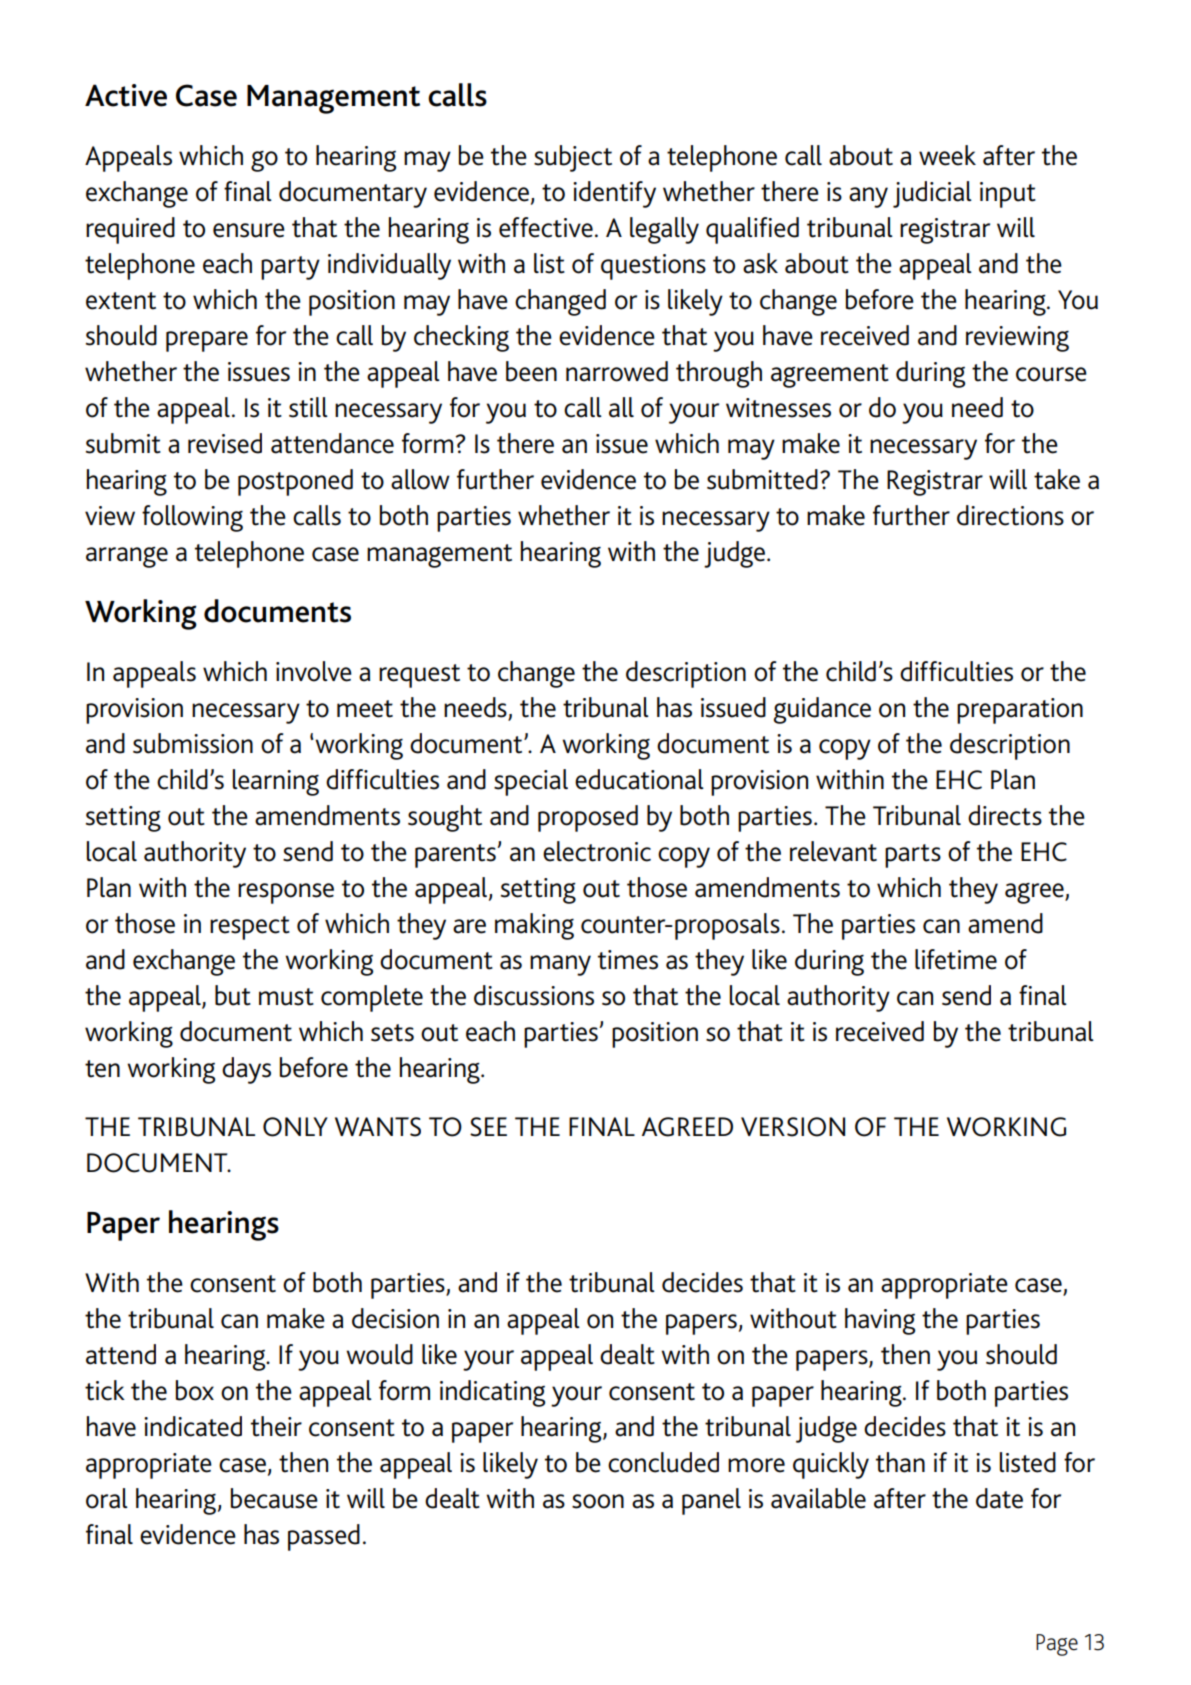 The image size is (1191, 1685). What do you see at coordinates (573, 158) in the screenshot?
I see `subject` at bounding box center [573, 158].
